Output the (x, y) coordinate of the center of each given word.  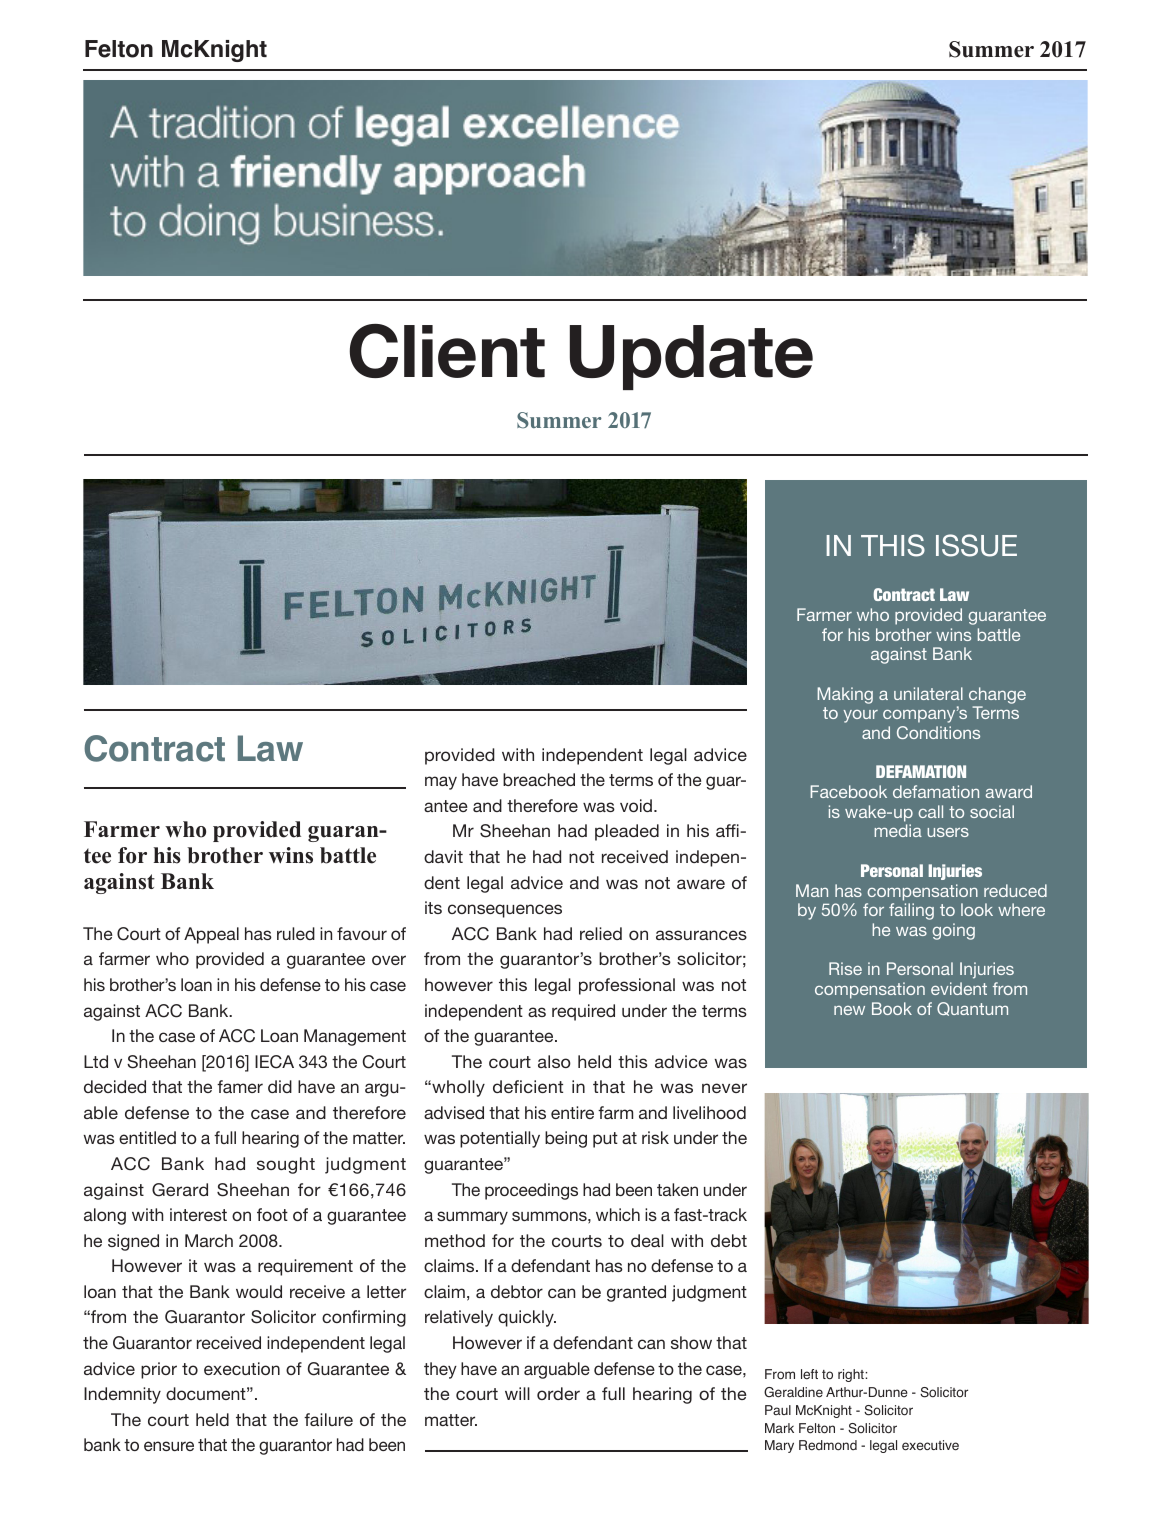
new (849, 1010)
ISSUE (976, 545)
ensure (169, 1446)
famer (240, 1086)
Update (691, 357)
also (554, 1061)
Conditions (938, 732)
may (441, 783)
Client (447, 351)
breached (539, 779)
